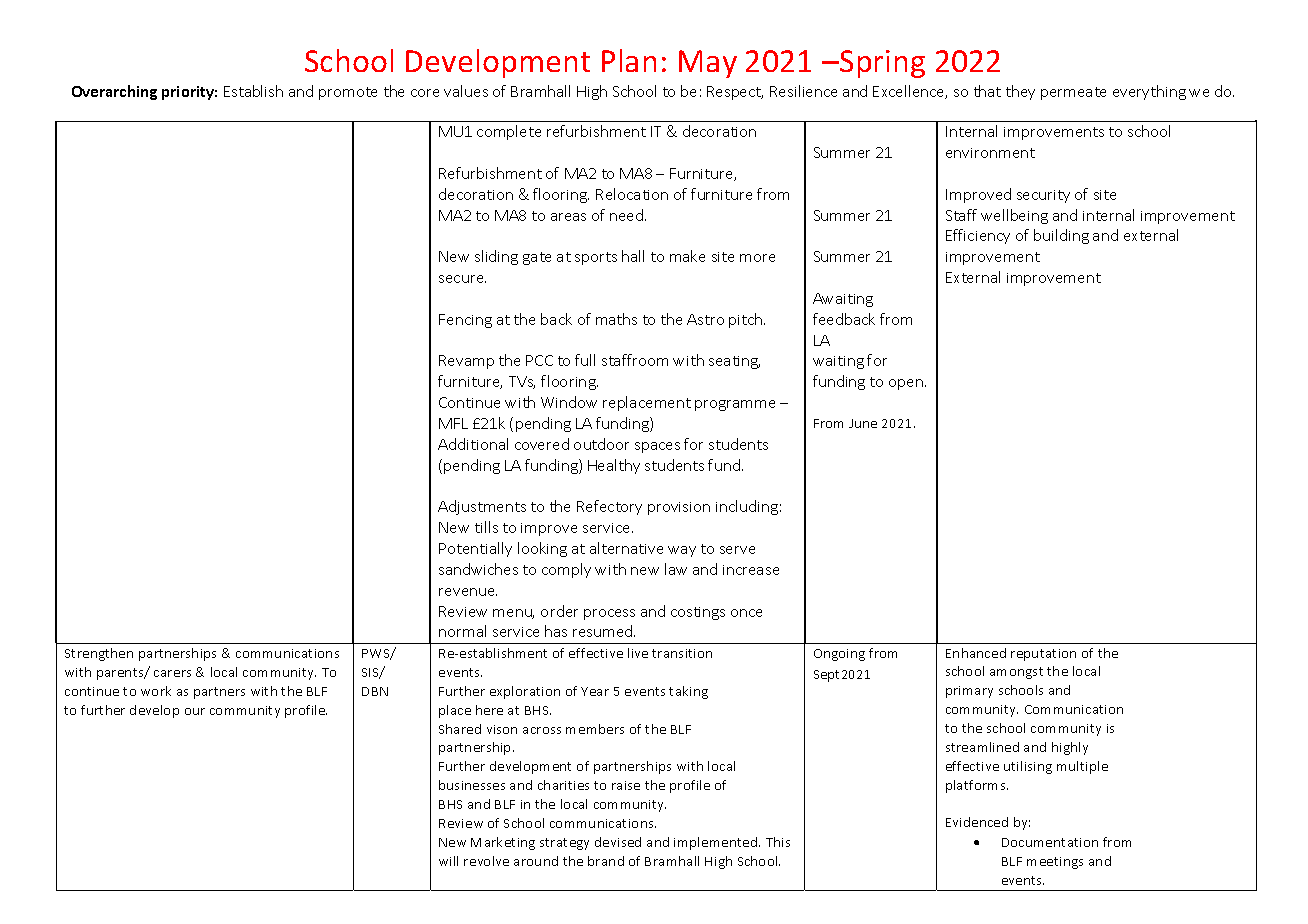  What do you see at coordinates (448, 861) in the document?
I see `will` at bounding box center [448, 861].
